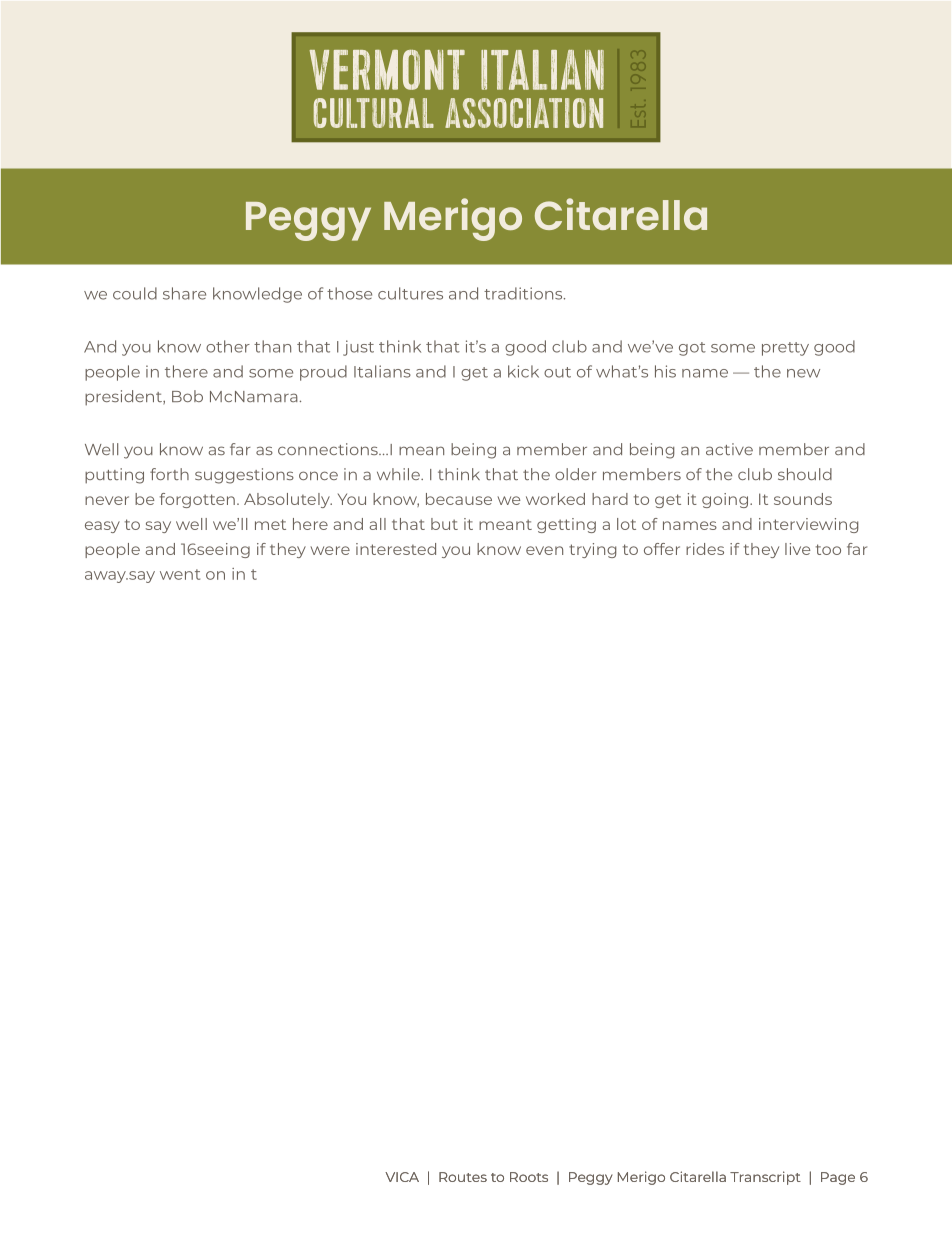 The image size is (952, 1233). Describe the element at coordinates (524, 293) in the screenshot. I see `traditions` at that location.
